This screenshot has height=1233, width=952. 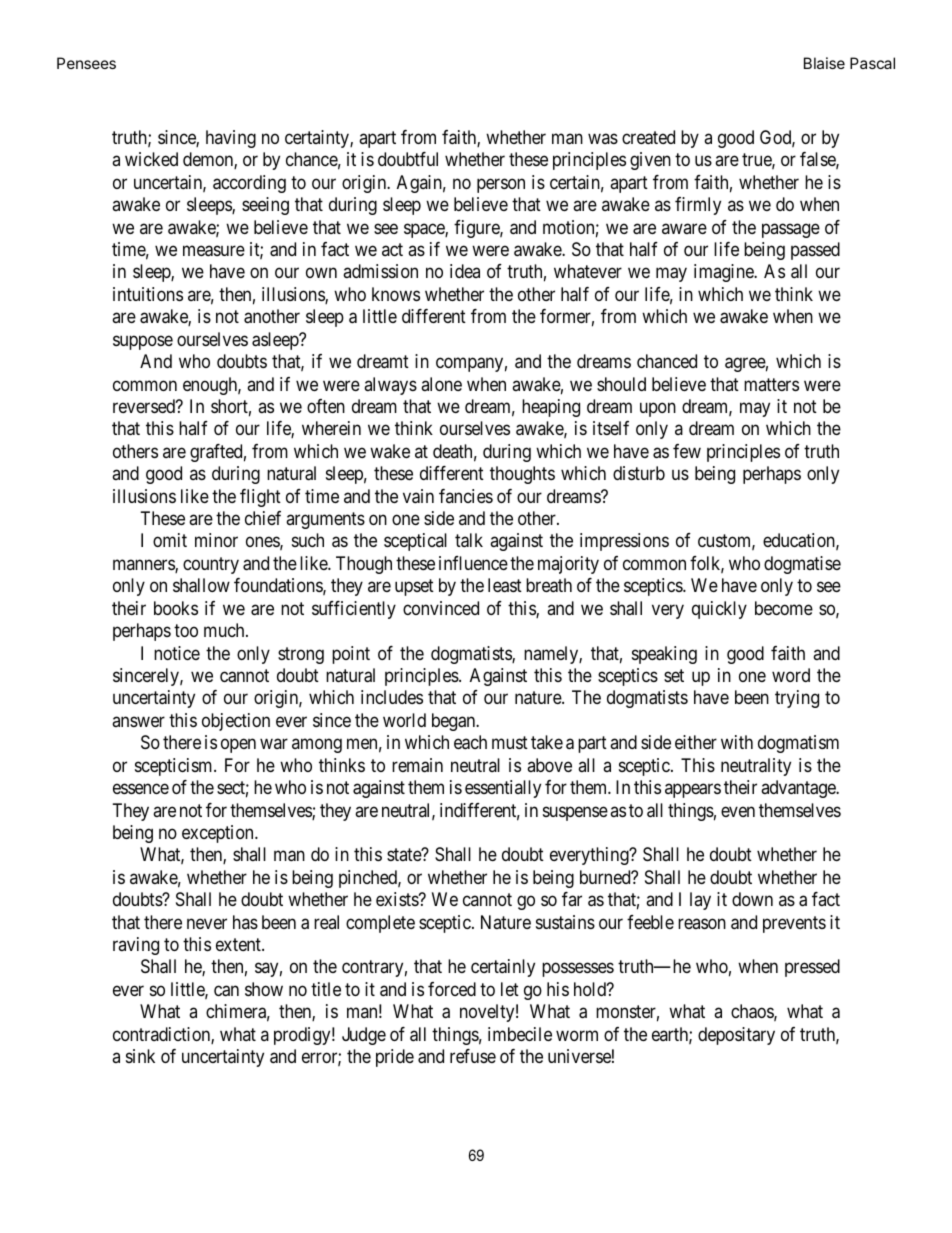 I want to click on Blaise, so click(x=824, y=63).
